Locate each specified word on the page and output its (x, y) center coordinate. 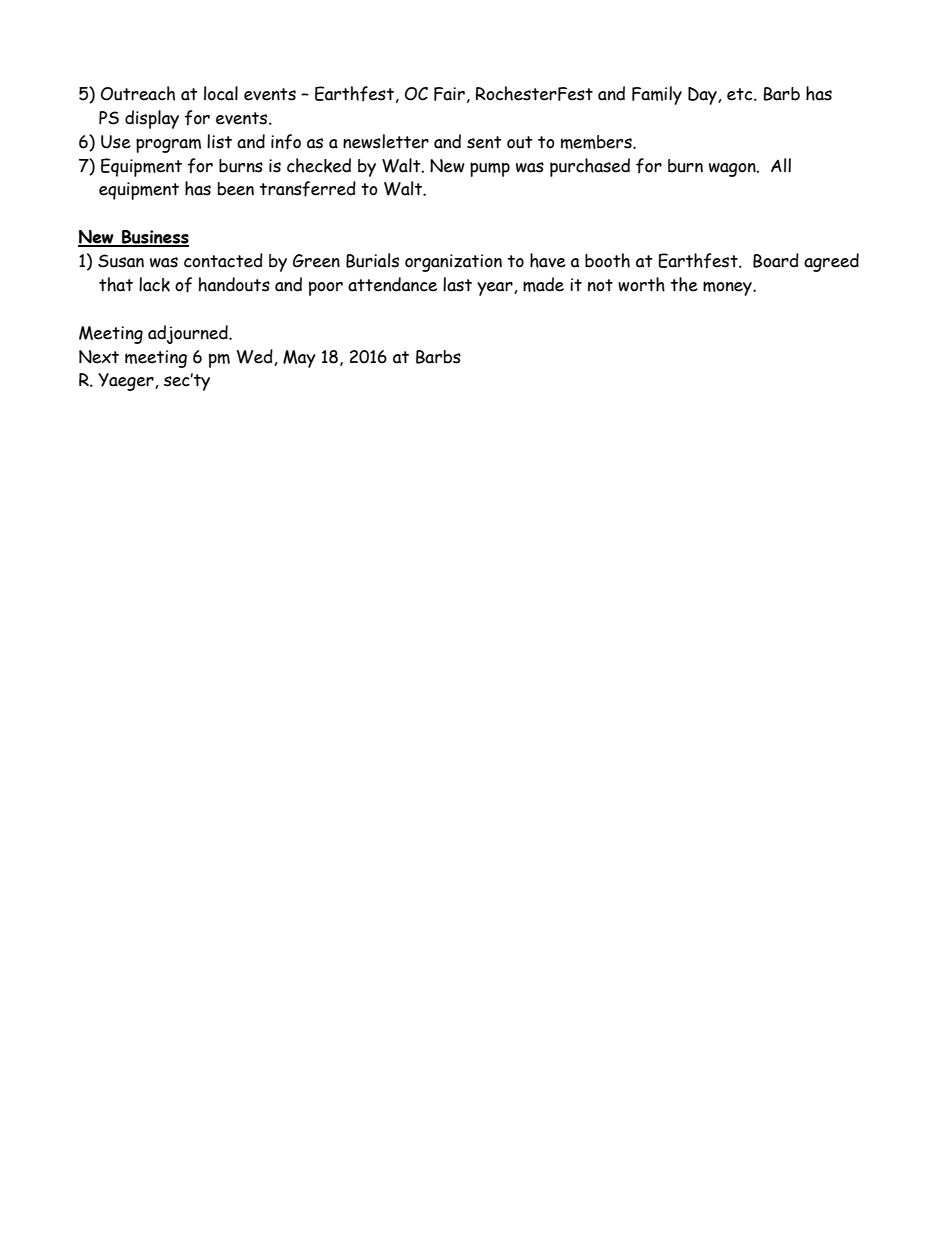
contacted (223, 260)
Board (776, 260)
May (299, 359)
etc (741, 94)
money (728, 288)
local (221, 93)
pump (490, 169)
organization (453, 263)
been (236, 189)
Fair (449, 94)
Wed (256, 357)
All (781, 165)
